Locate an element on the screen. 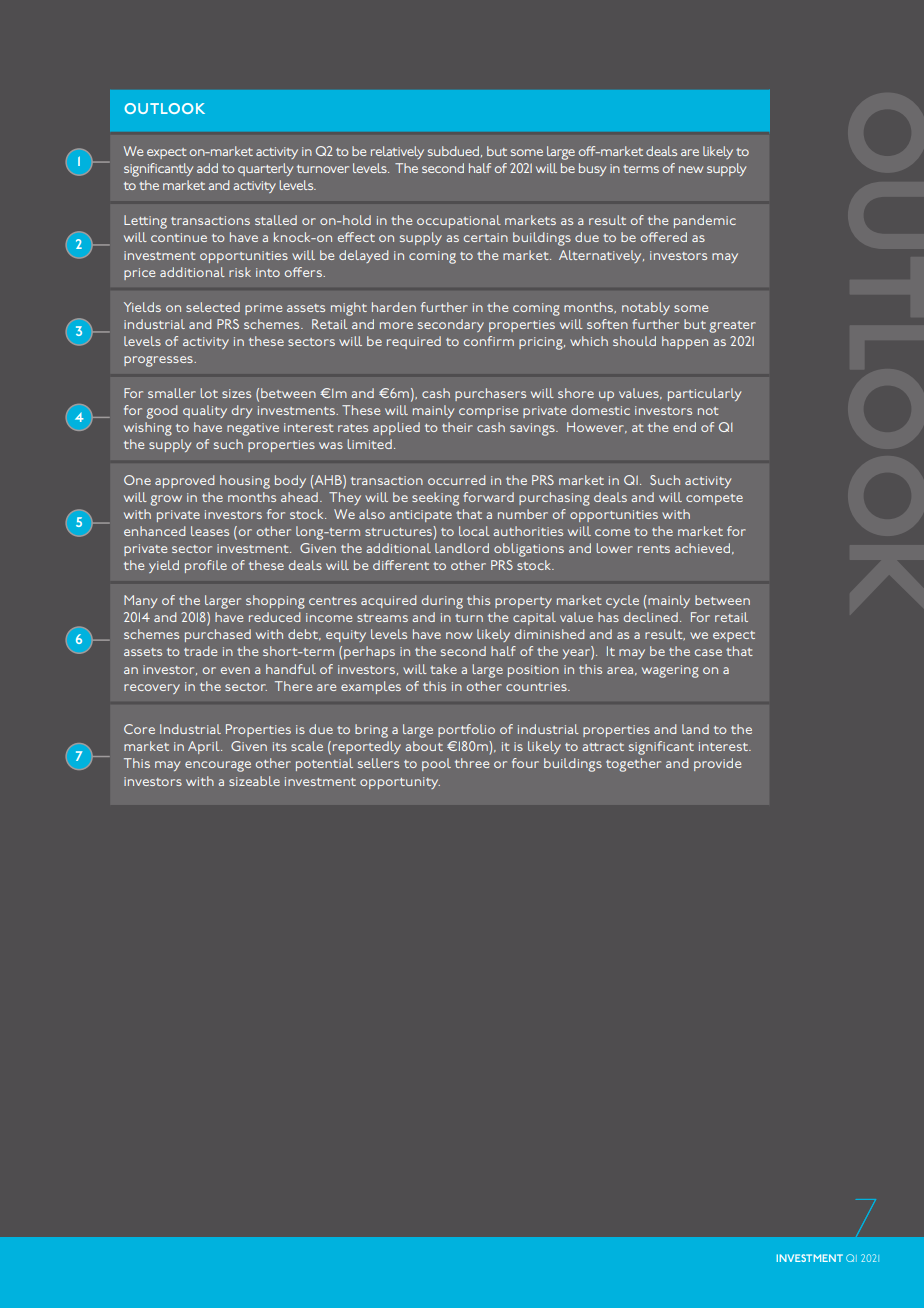 The image size is (924, 1308). end is located at coordinates (684, 427).
